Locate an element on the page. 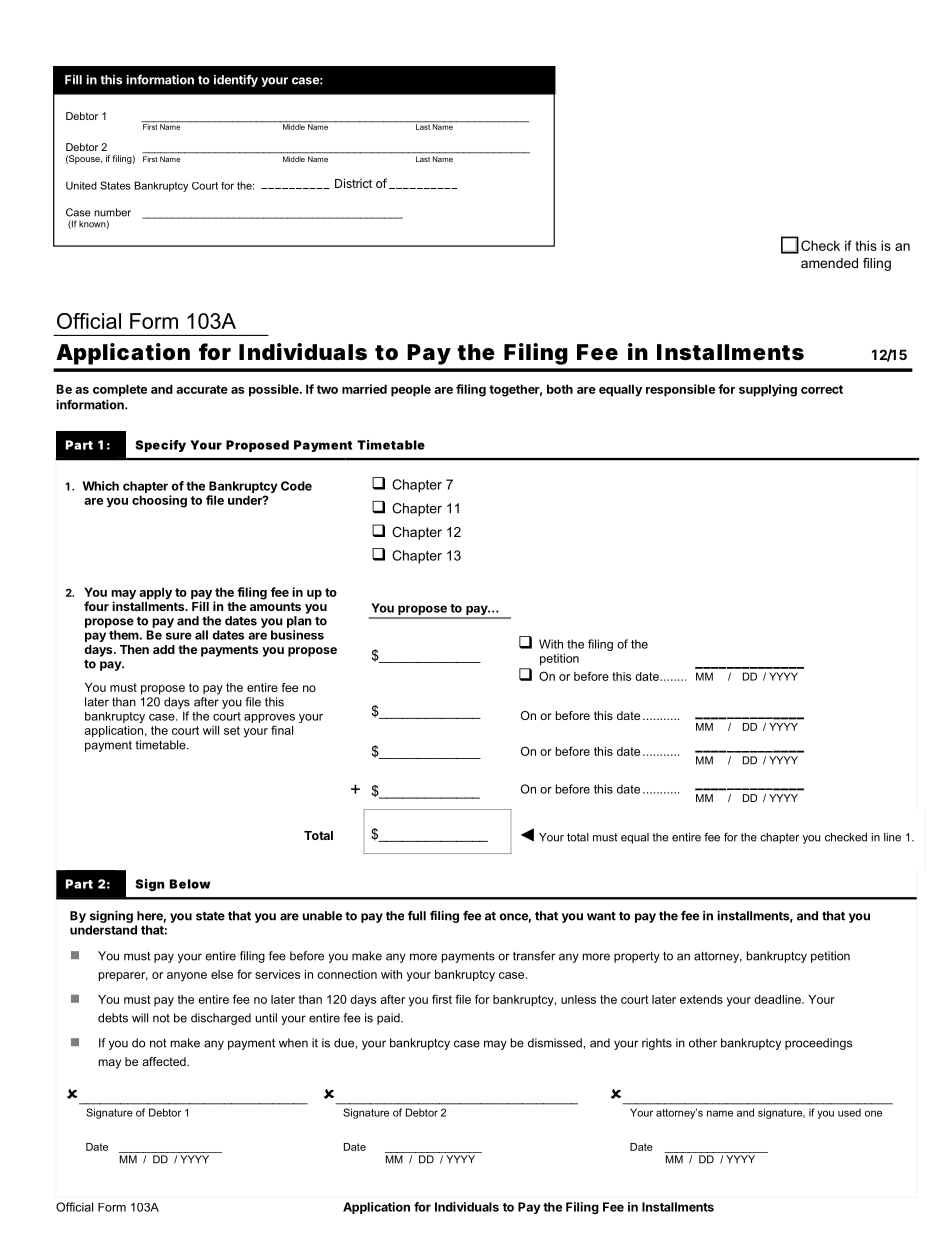 Image resolution: width=952 pixels, height=1233 pixels. amended is located at coordinates (829, 263).
